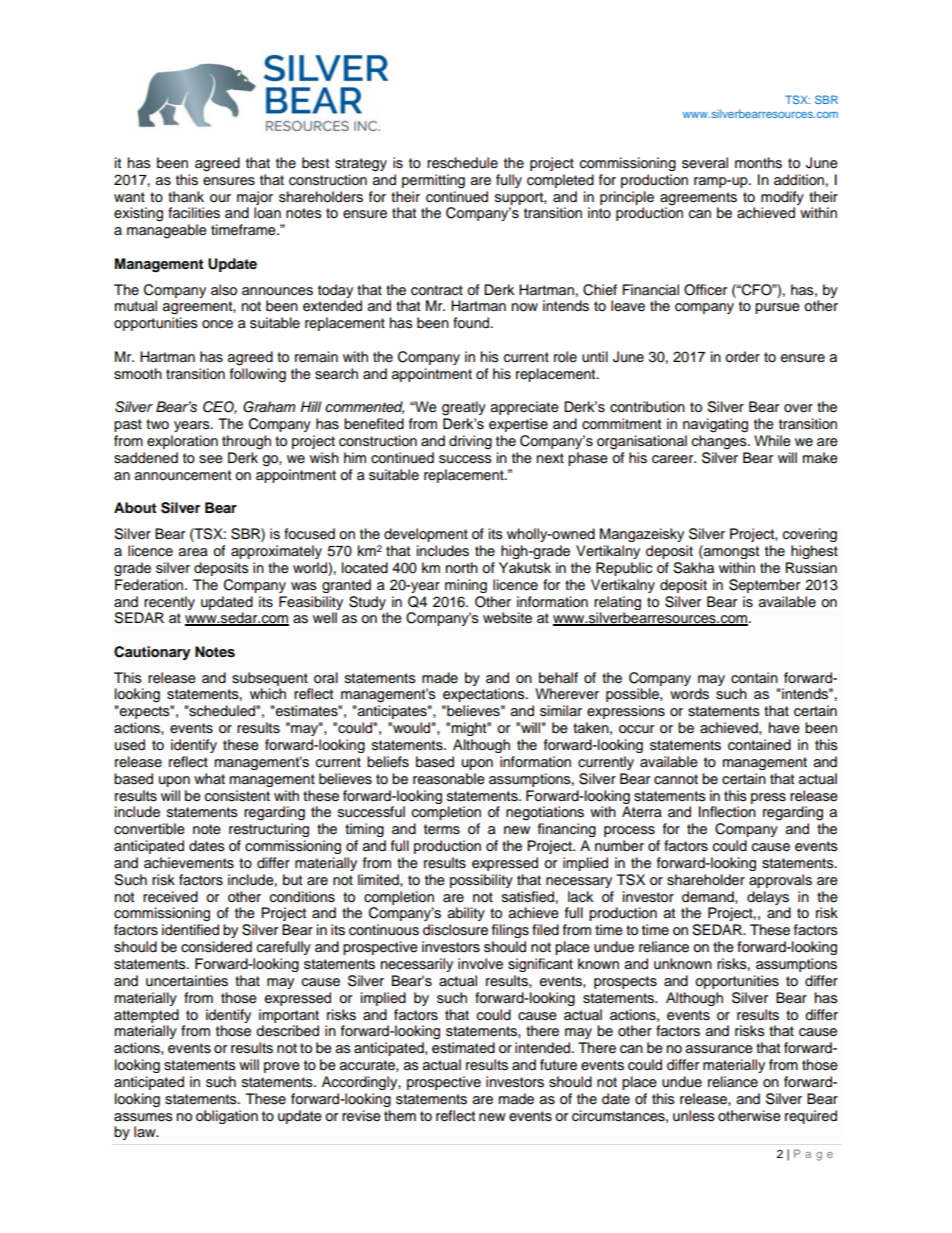  I want to click on Inflection, so click(727, 812).
